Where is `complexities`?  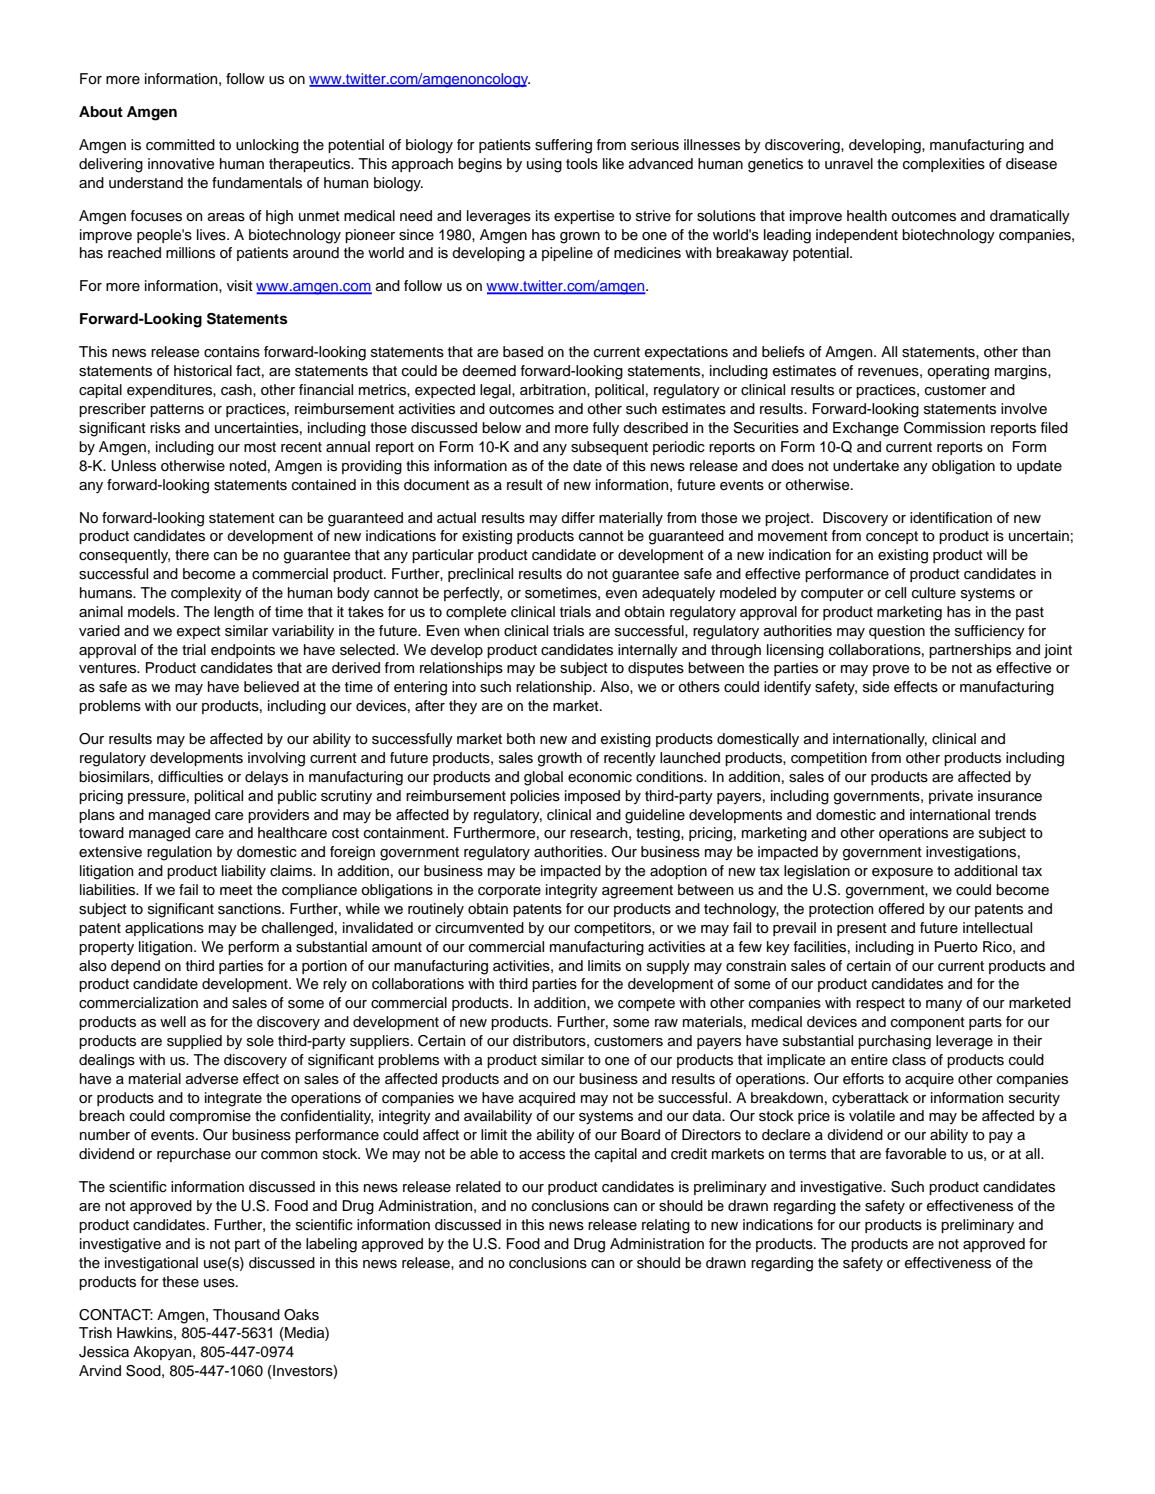 complexities is located at coordinates (944, 165).
